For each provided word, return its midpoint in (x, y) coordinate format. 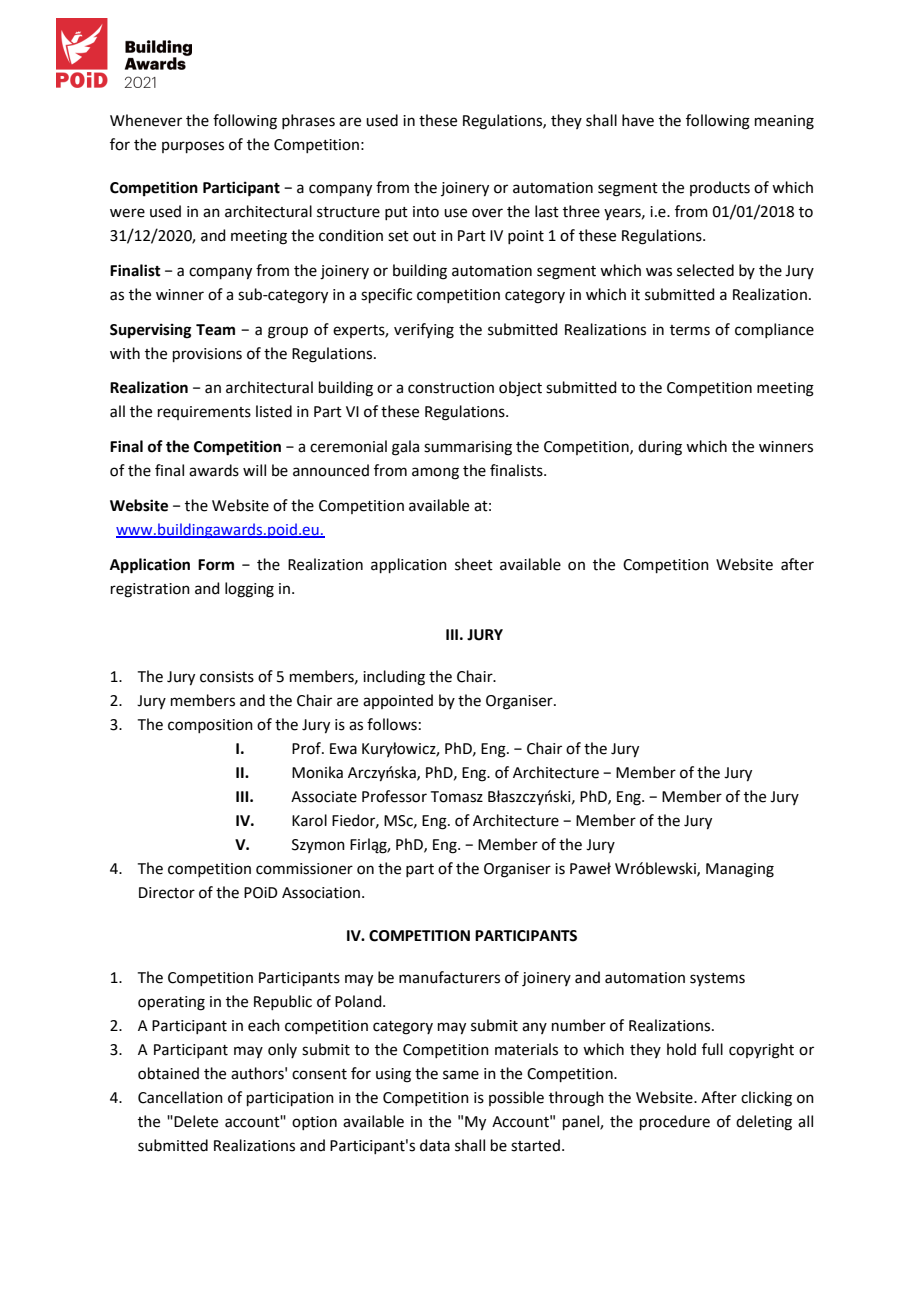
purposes (193, 147)
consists (227, 677)
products (720, 188)
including (394, 678)
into (426, 212)
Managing (740, 870)
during (660, 448)
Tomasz (457, 797)
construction (451, 388)
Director (167, 893)
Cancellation (180, 1097)
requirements (204, 413)
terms (690, 330)
